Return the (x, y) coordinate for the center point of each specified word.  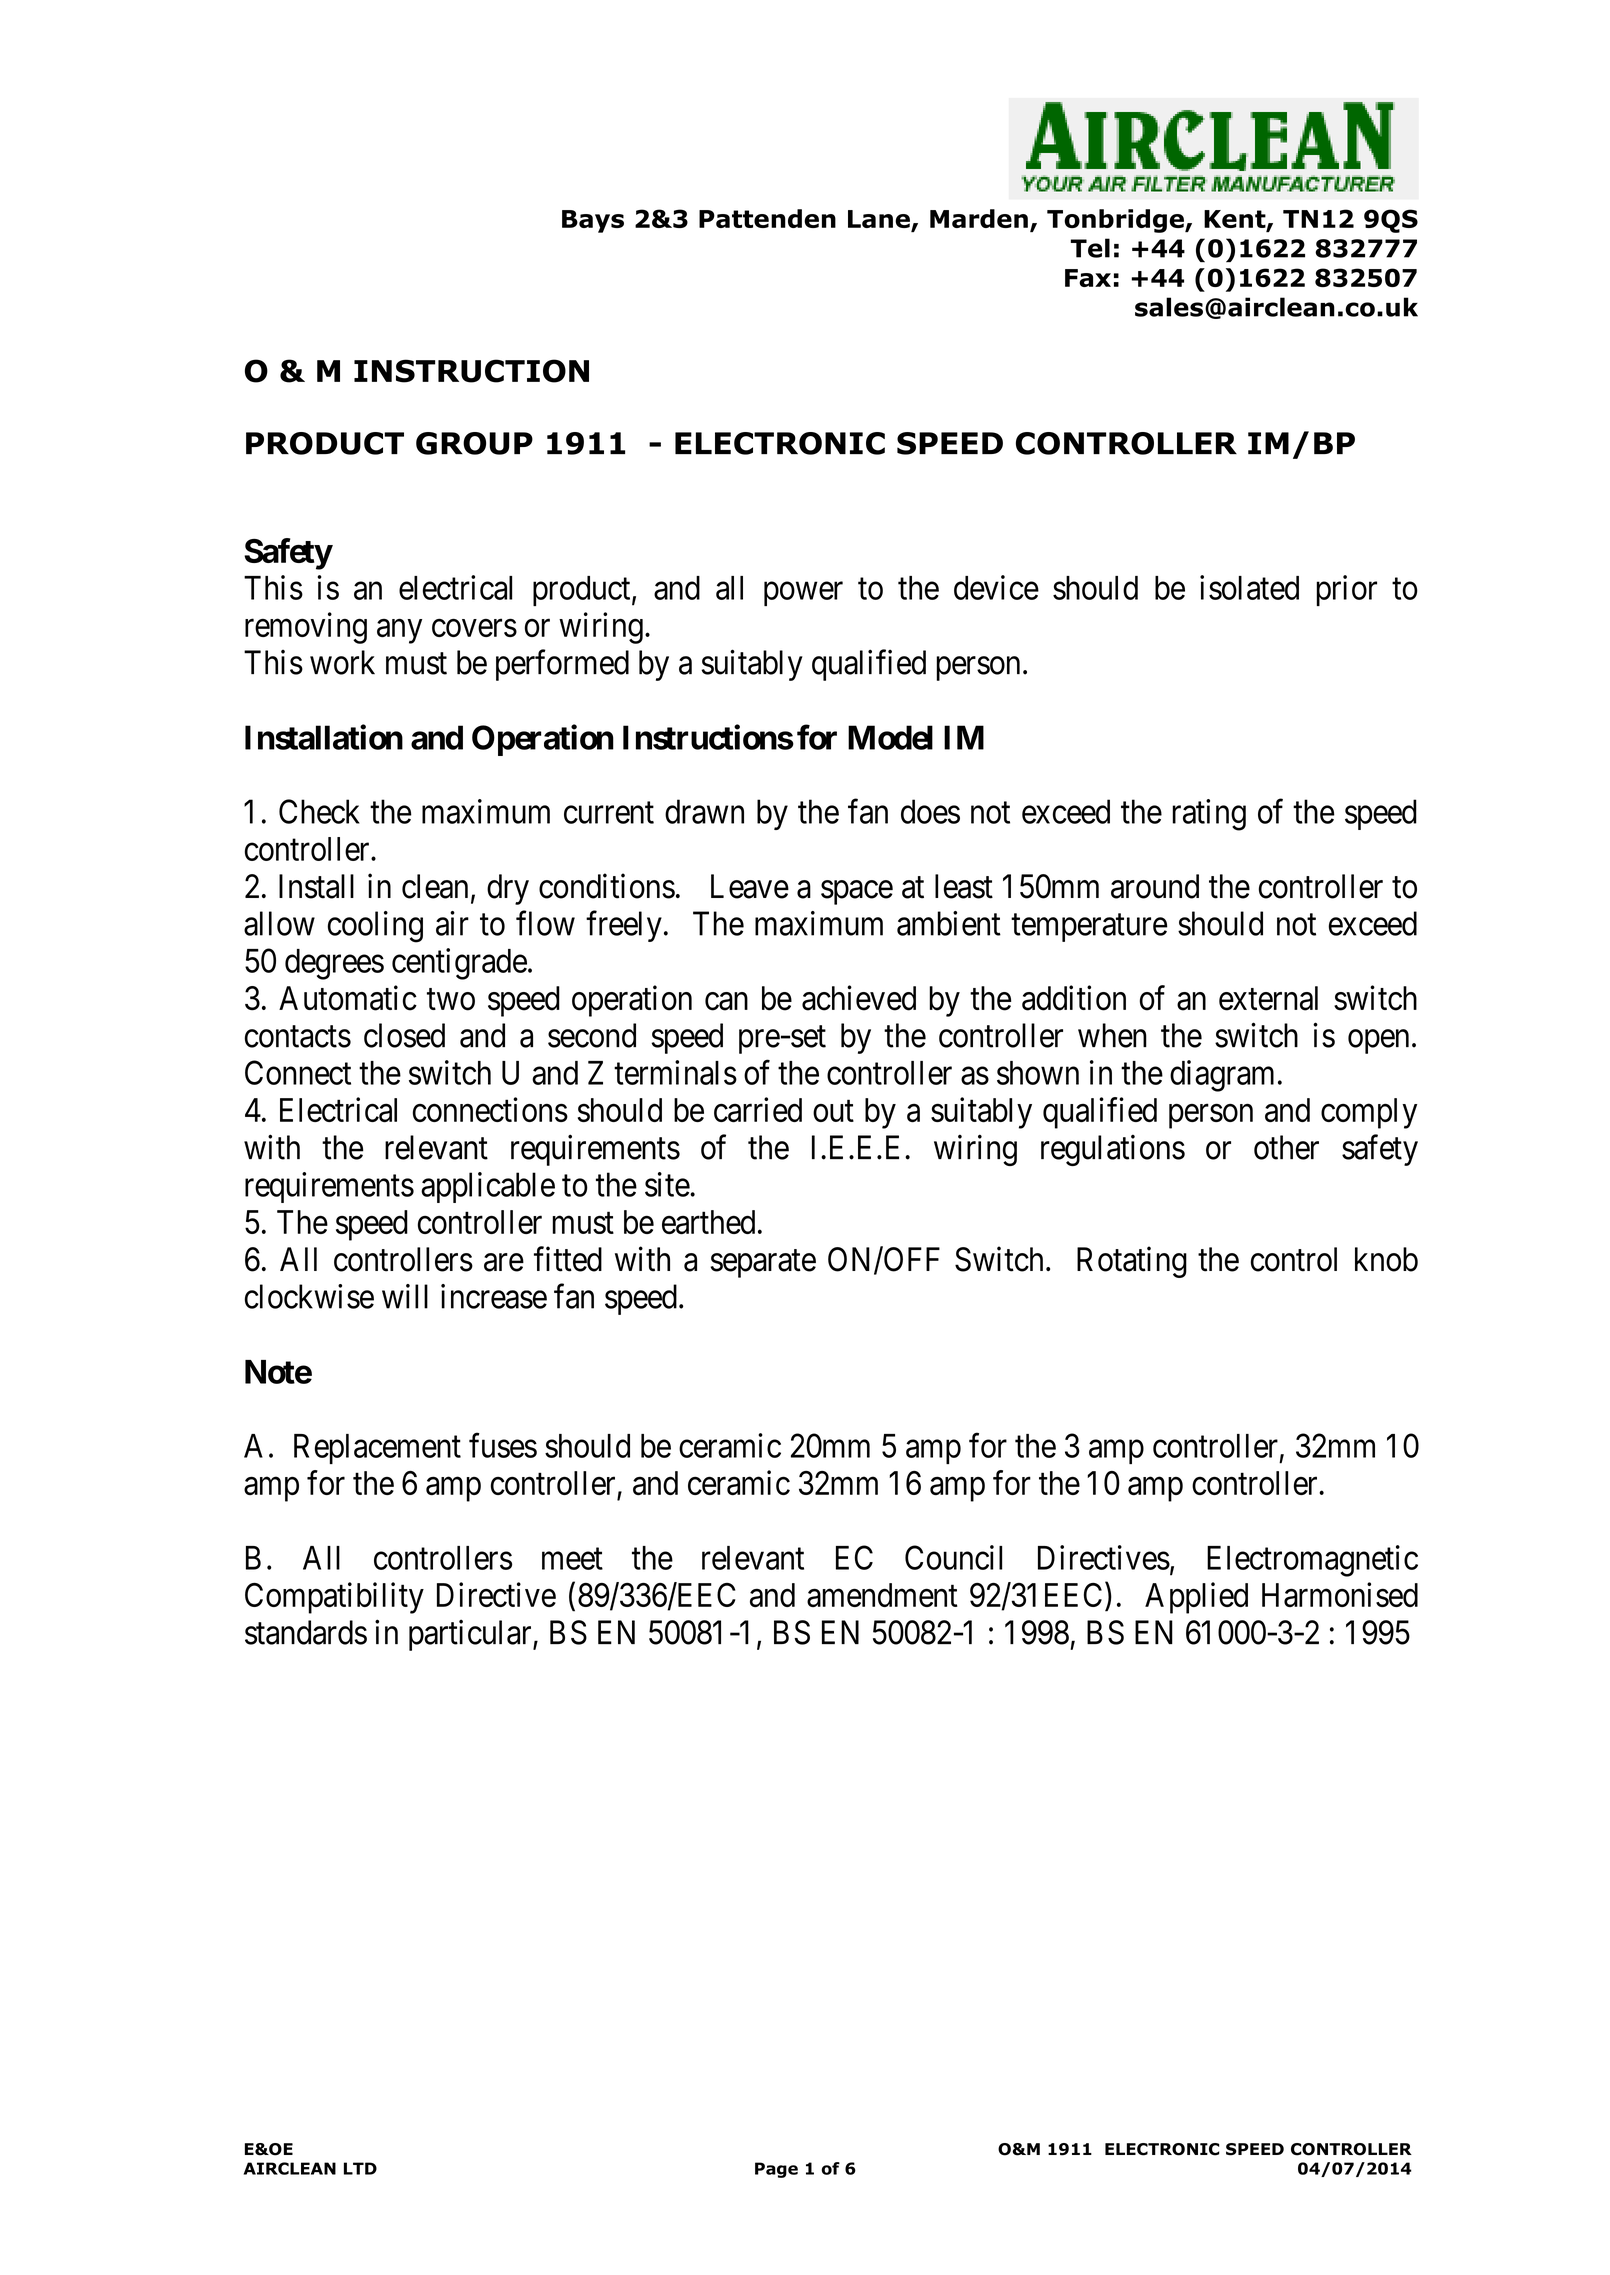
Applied (1196, 1598)
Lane (880, 220)
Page (776, 2170)
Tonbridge (1116, 221)
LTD (360, 2168)
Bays (593, 221)
